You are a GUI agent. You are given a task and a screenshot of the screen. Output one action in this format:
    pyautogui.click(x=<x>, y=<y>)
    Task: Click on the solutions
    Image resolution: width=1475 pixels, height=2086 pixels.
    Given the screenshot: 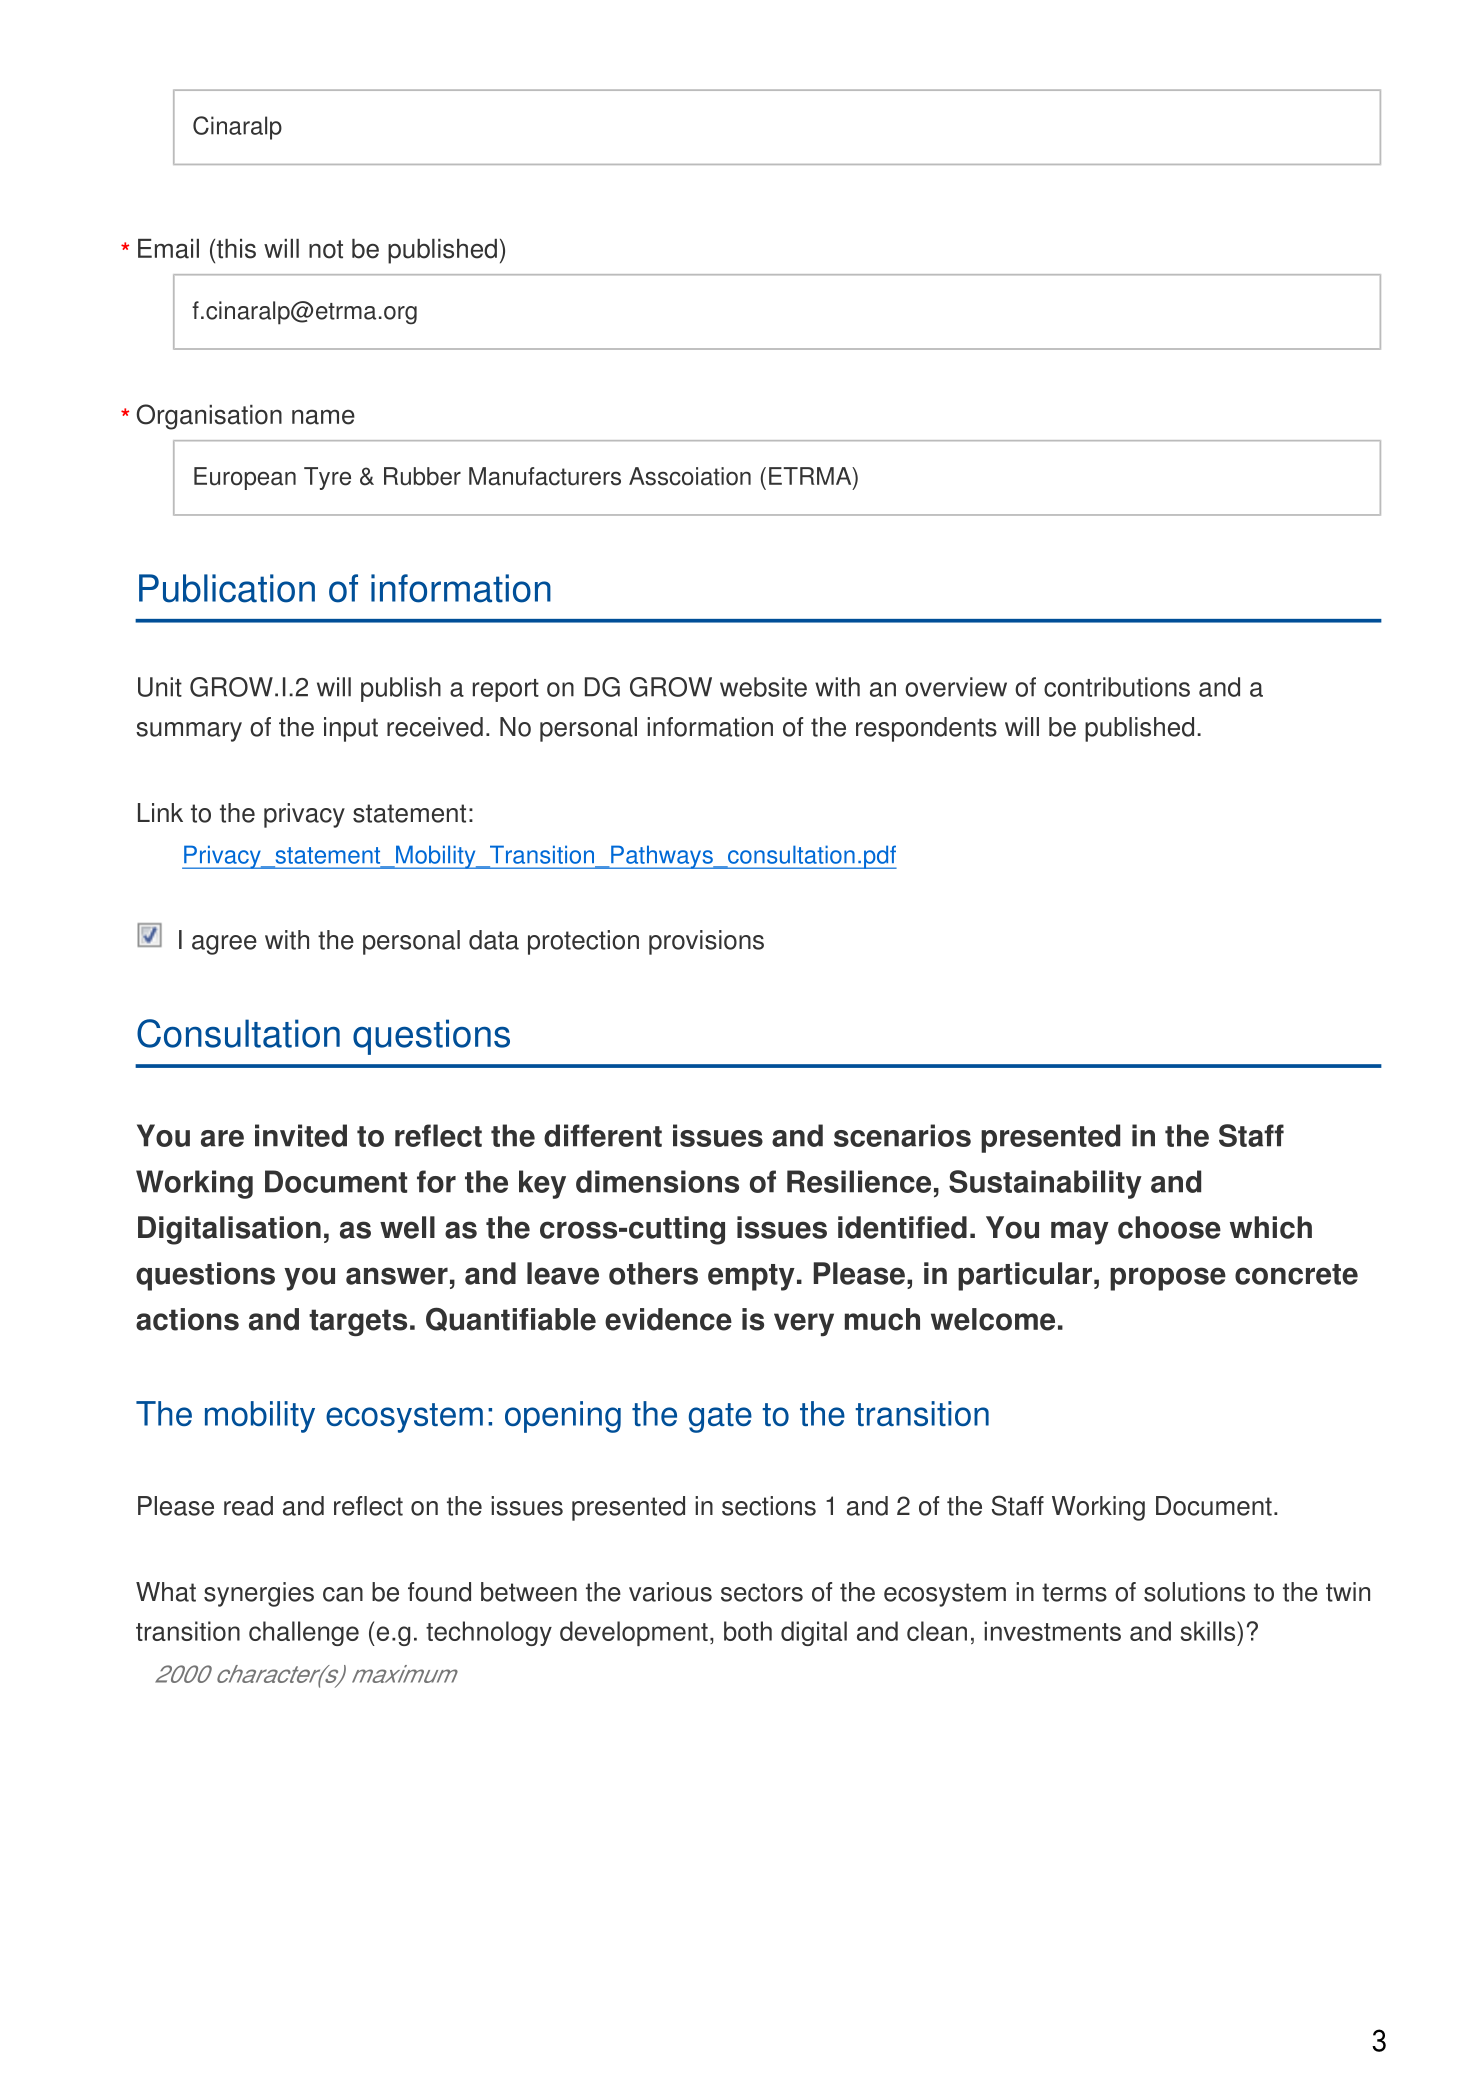 What is the action you would take?
    pyautogui.click(x=1194, y=1592)
